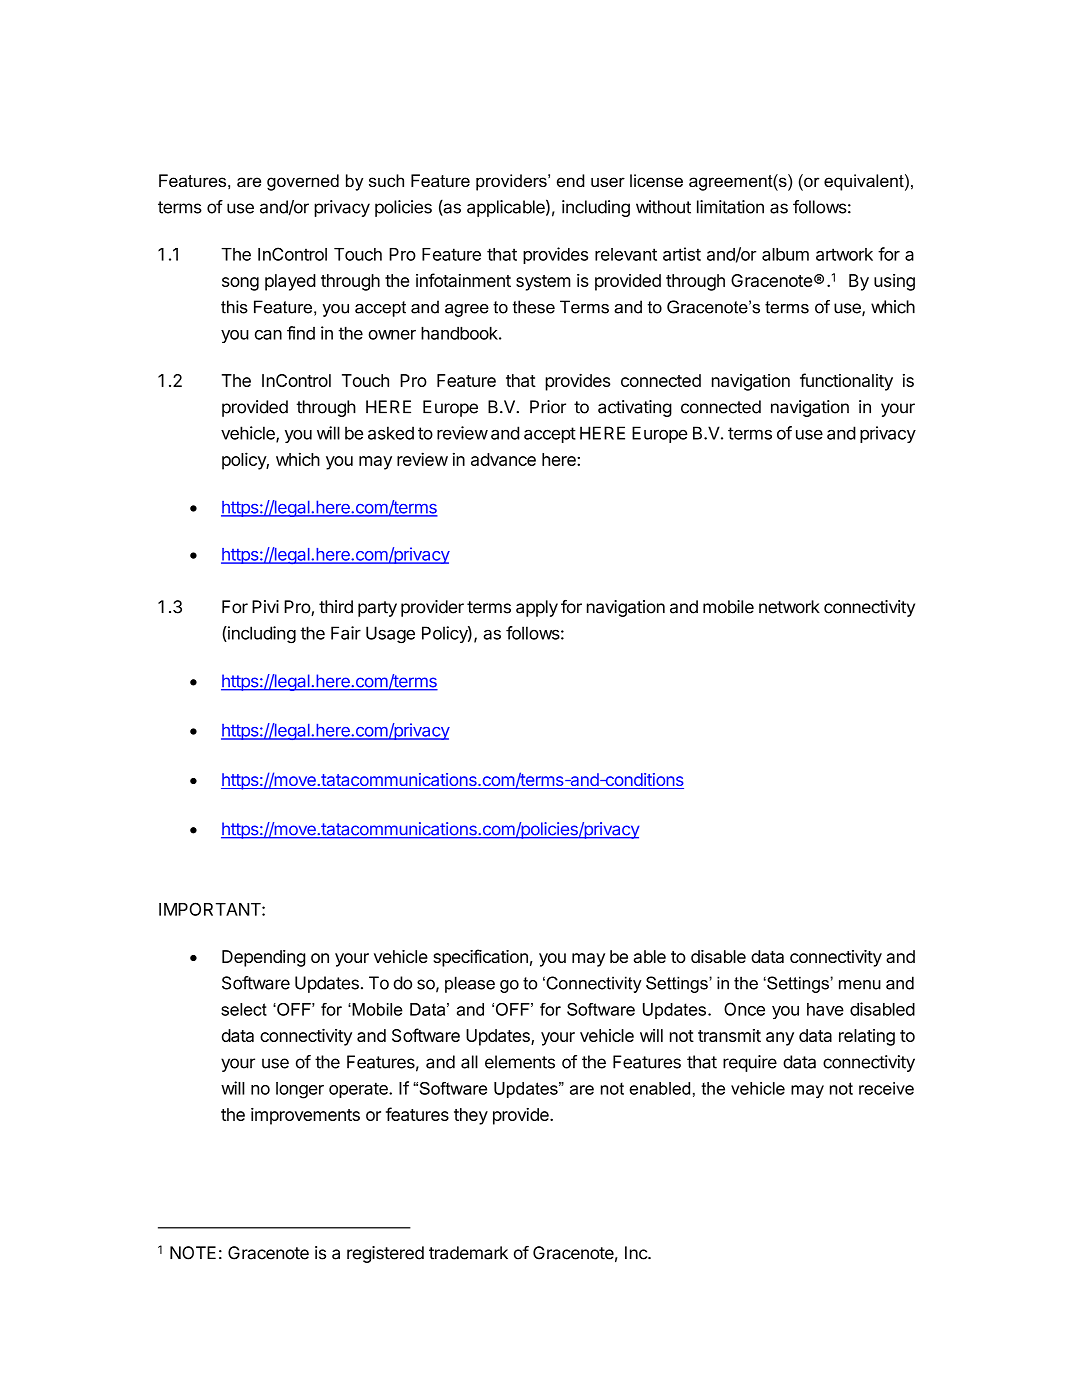 Image resolution: width=1073 pixels, height=1389 pixels. Describe the element at coordinates (346, 633) in the screenshot. I see `Fair` at that location.
